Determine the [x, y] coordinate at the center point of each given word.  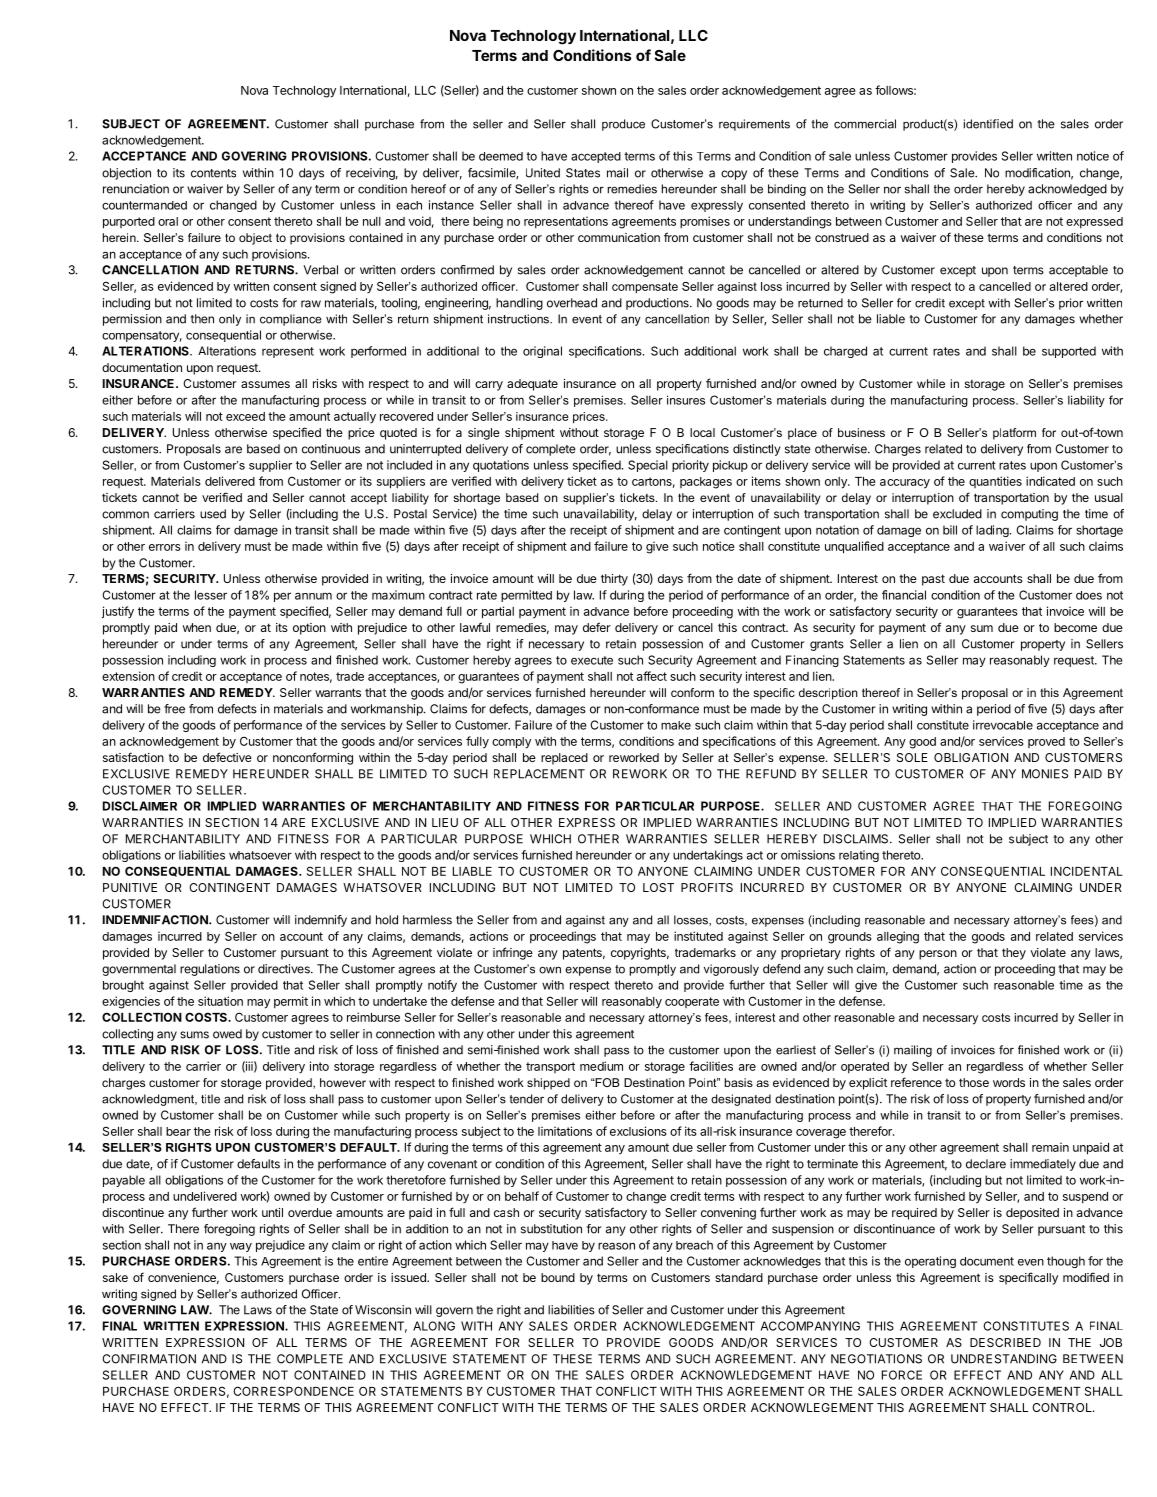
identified [988, 124]
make [676, 725]
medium [601, 1066]
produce [623, 125]
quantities [995, 482]
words [1009, 1082]
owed [227, 1034]
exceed [245, 416]
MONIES [1045, 774]
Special [648, 466]
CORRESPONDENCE [293, 1391]
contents [213, 173]
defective [227, 757]
